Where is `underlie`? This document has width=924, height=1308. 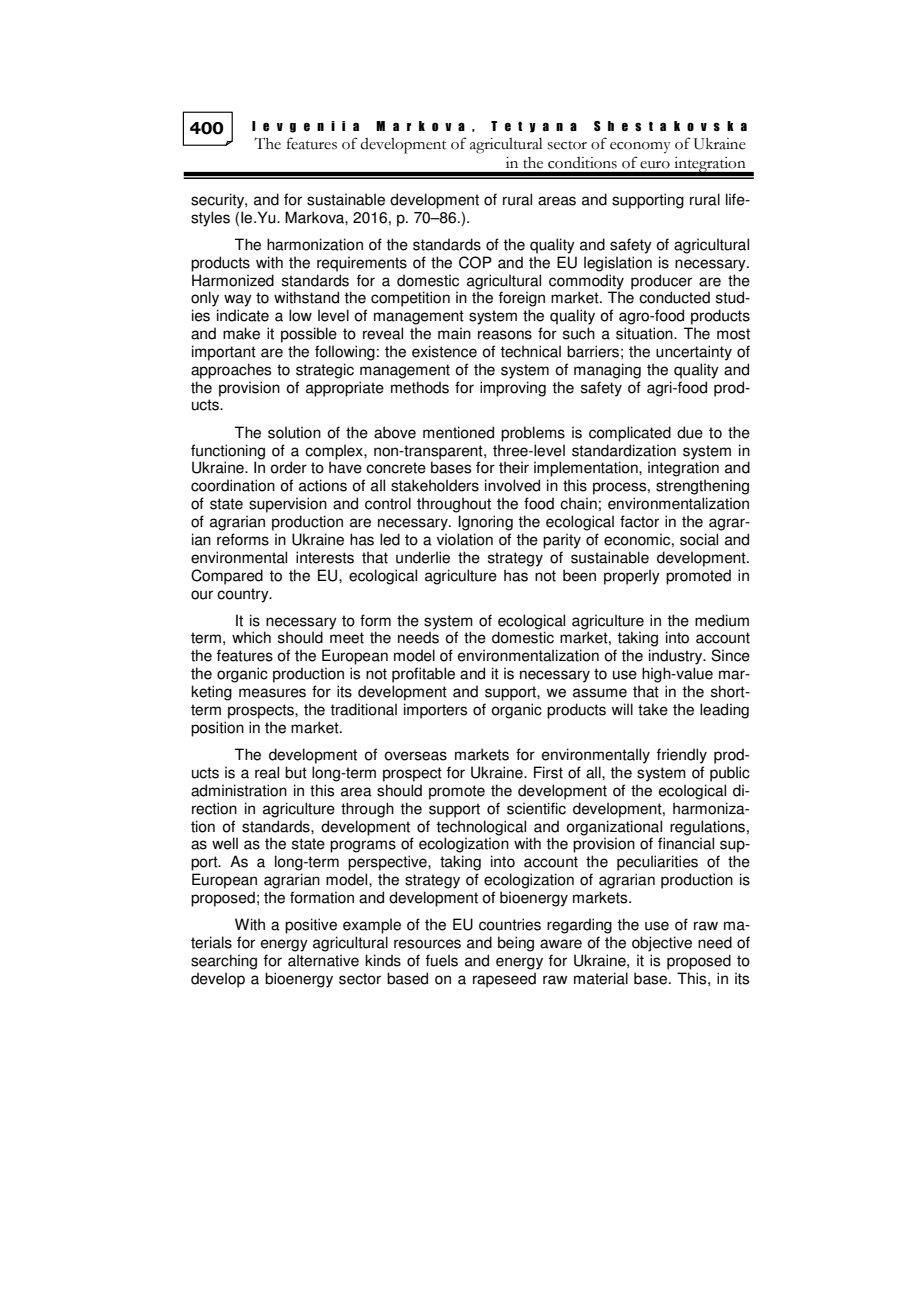 underlie is located at coordinates (423, 557).
